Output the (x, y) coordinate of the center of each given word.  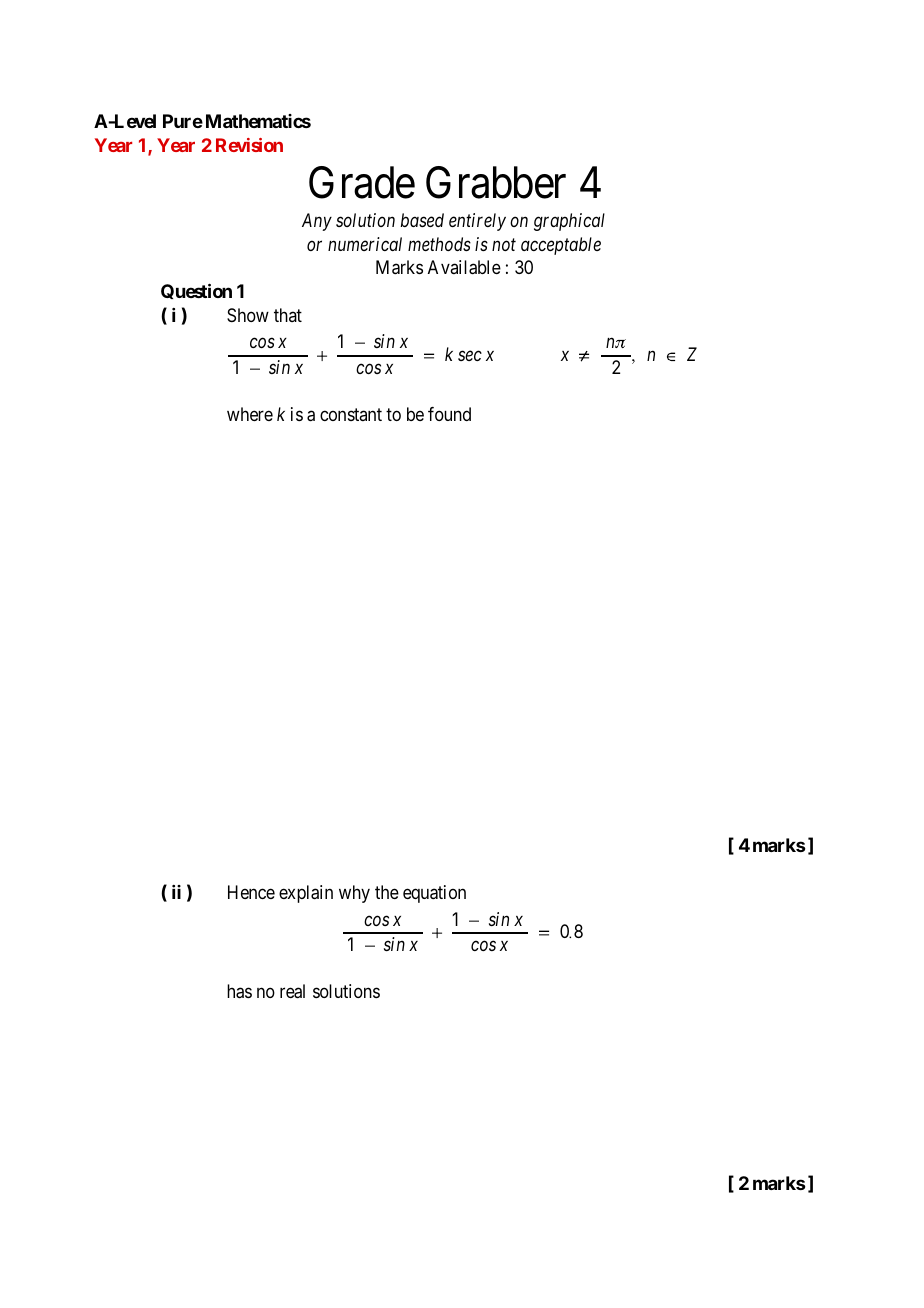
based (422, 220)
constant (351, 414)
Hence (251, 892)
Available (464, 267)
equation (434, 894)
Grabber (496, 182)
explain (306, 894)
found (449, 414)
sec (470, 356)
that (288, 315)
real (292, 991)
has (239, 991)
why (354, 894)
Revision (249, 145)
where (250, 414)
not (504, 245)
